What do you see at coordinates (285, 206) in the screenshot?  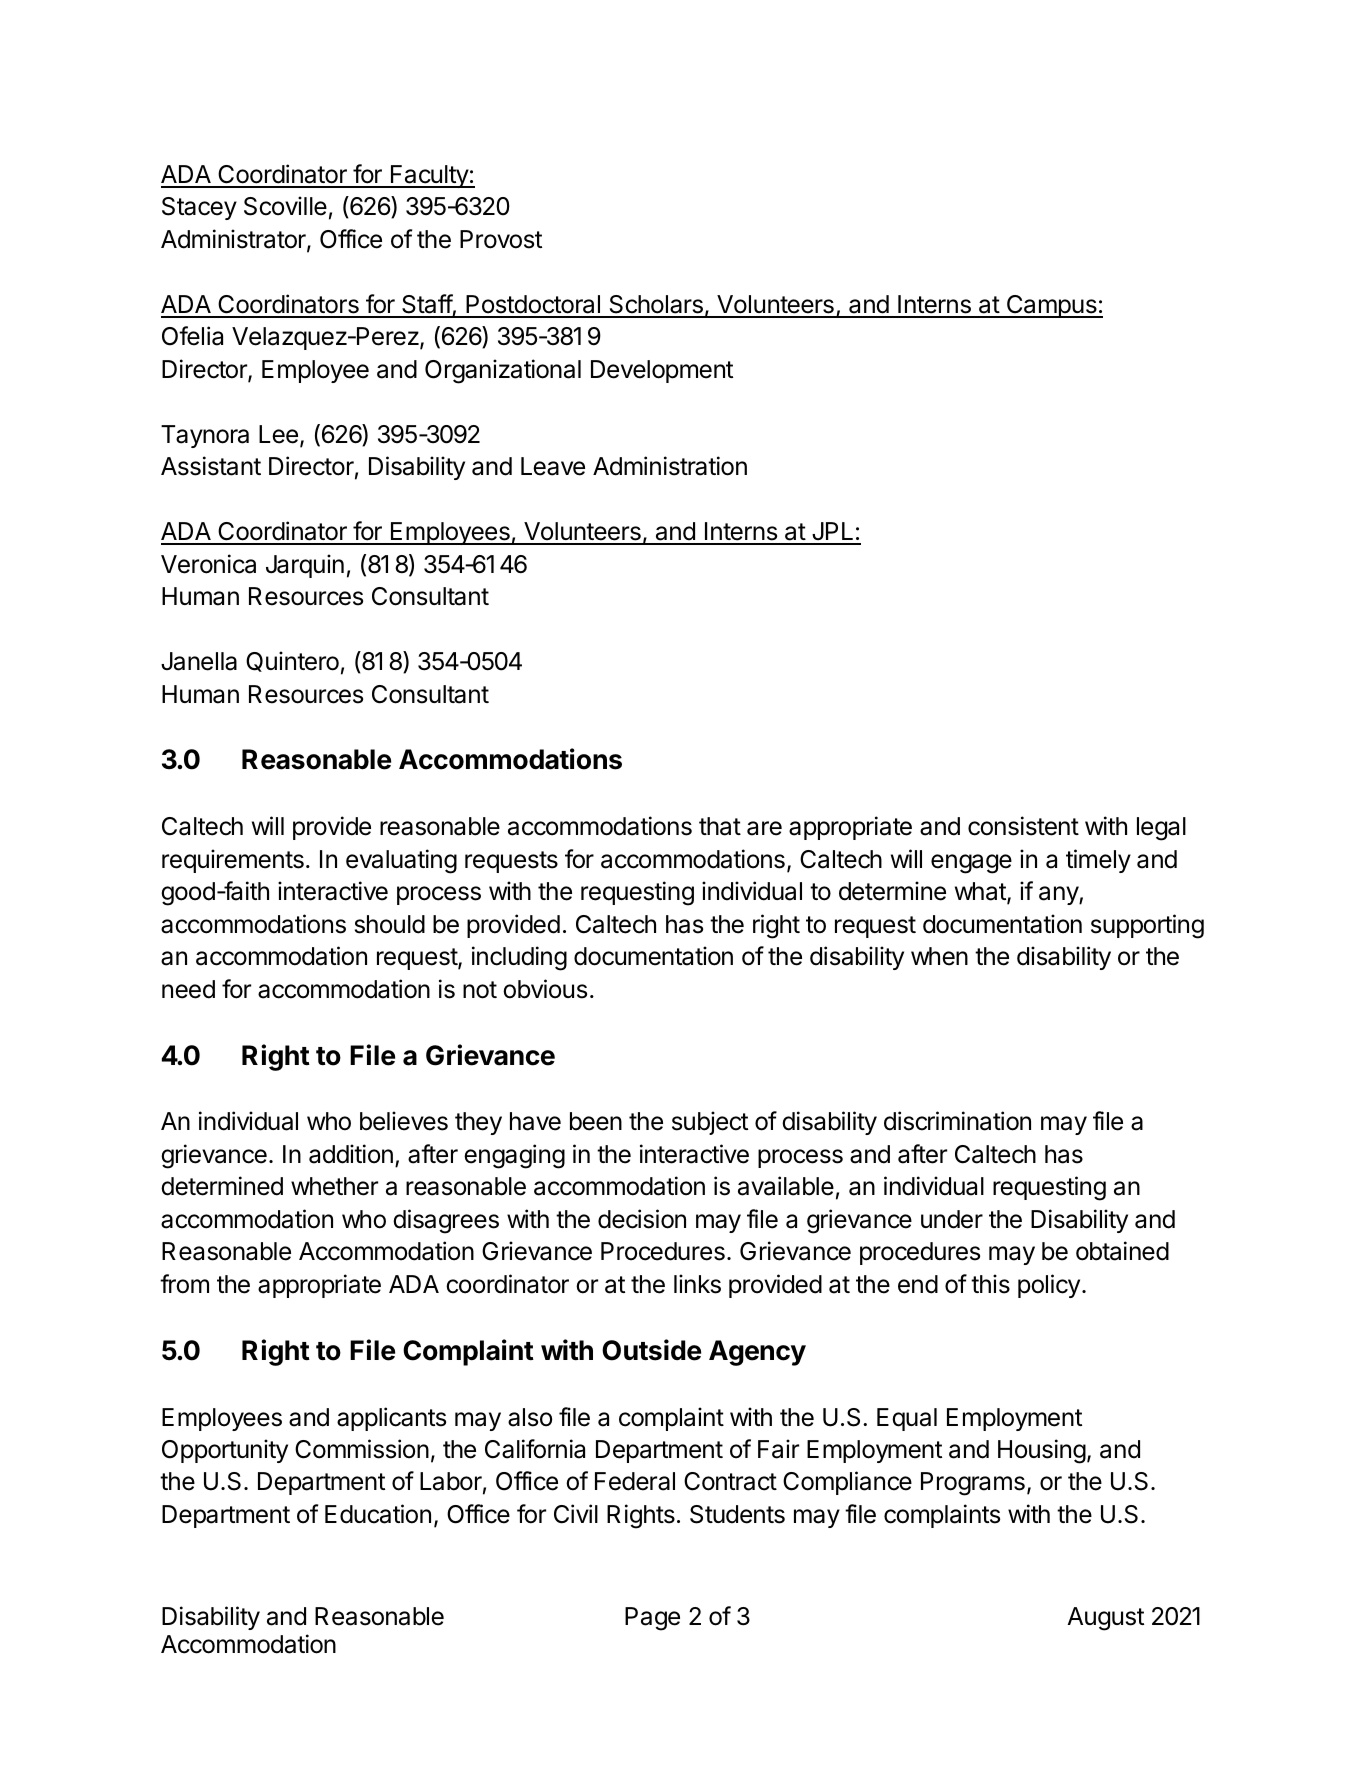 I see `Scoville` at bounding box center [285, 206].
